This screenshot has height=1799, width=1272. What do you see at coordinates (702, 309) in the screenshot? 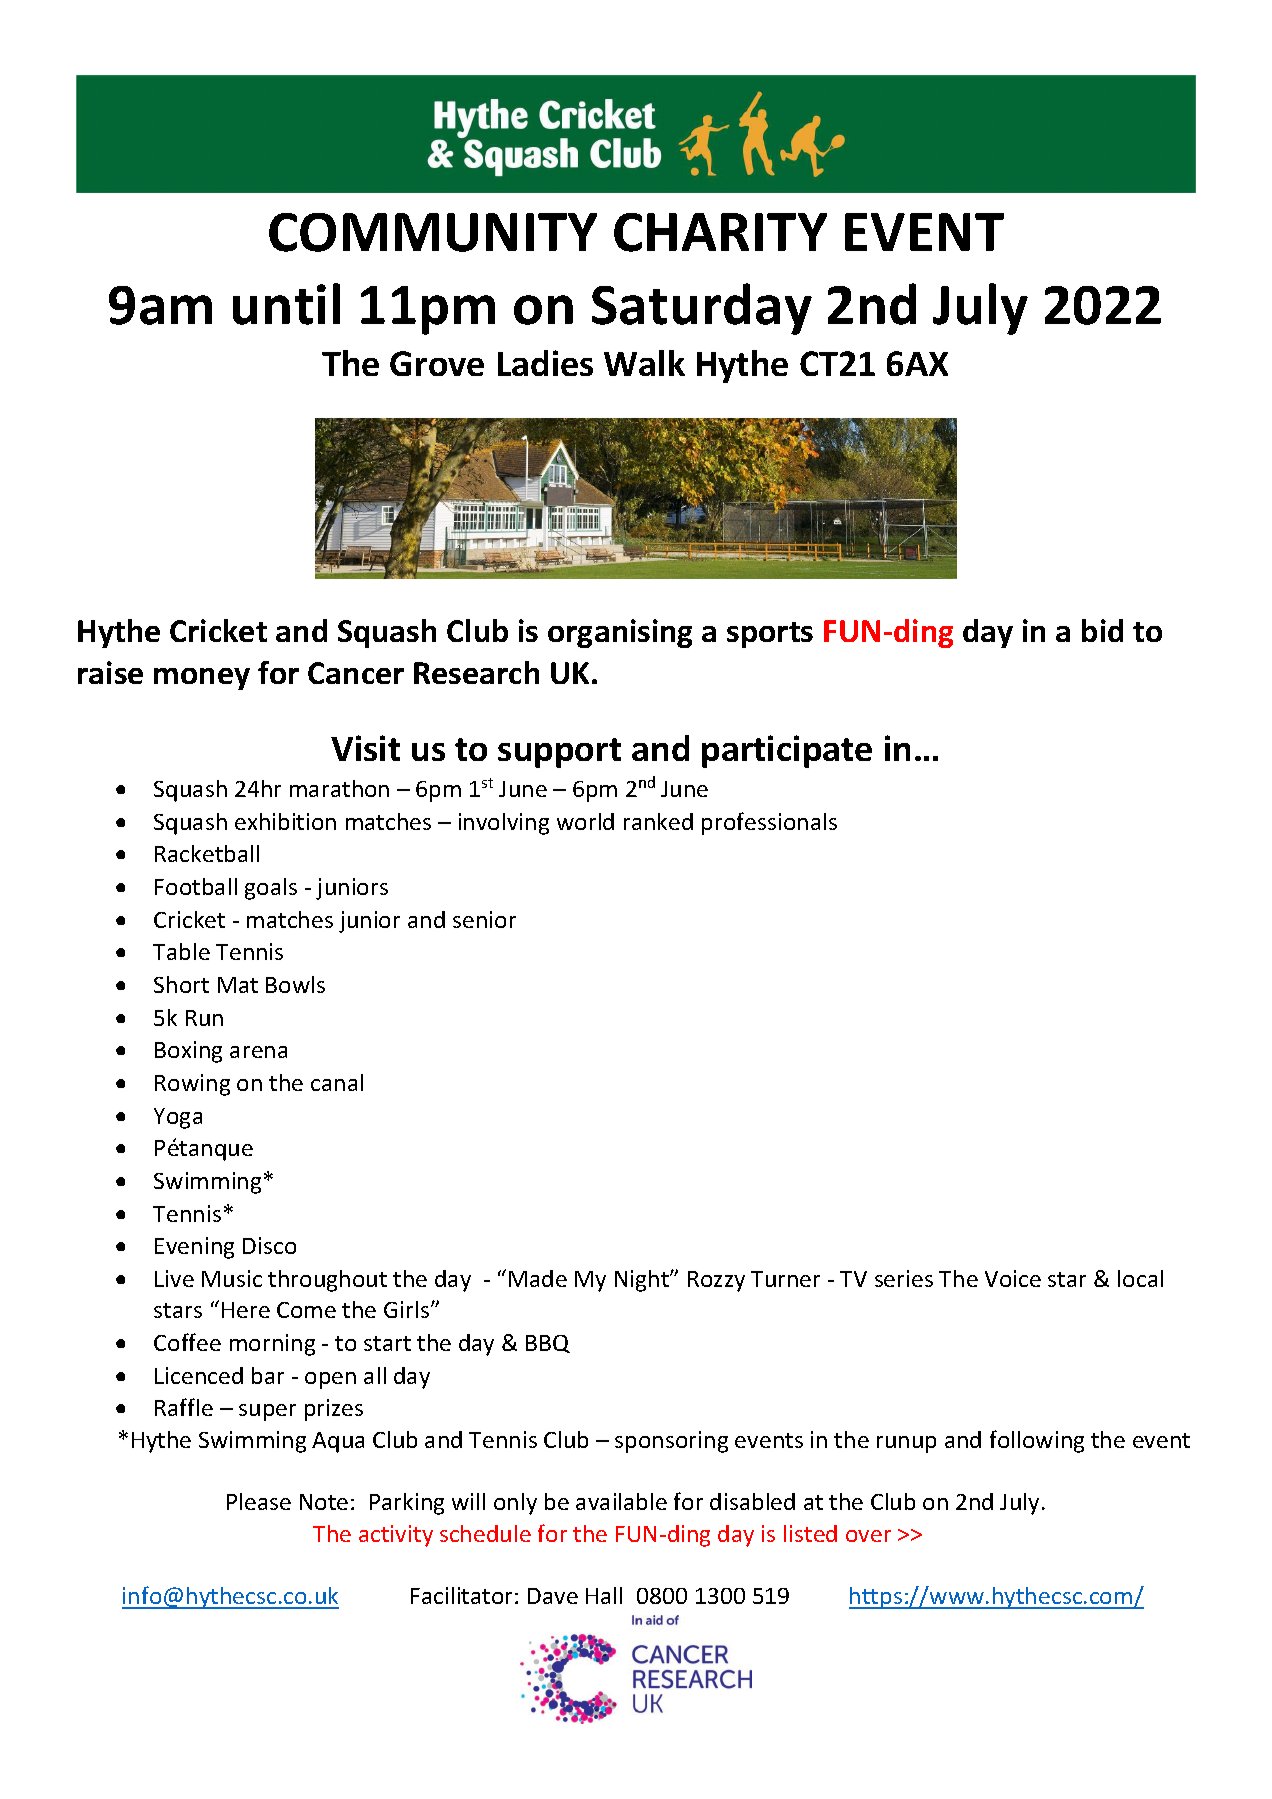
I see `Saturday` at bounding box center [702, 309].
